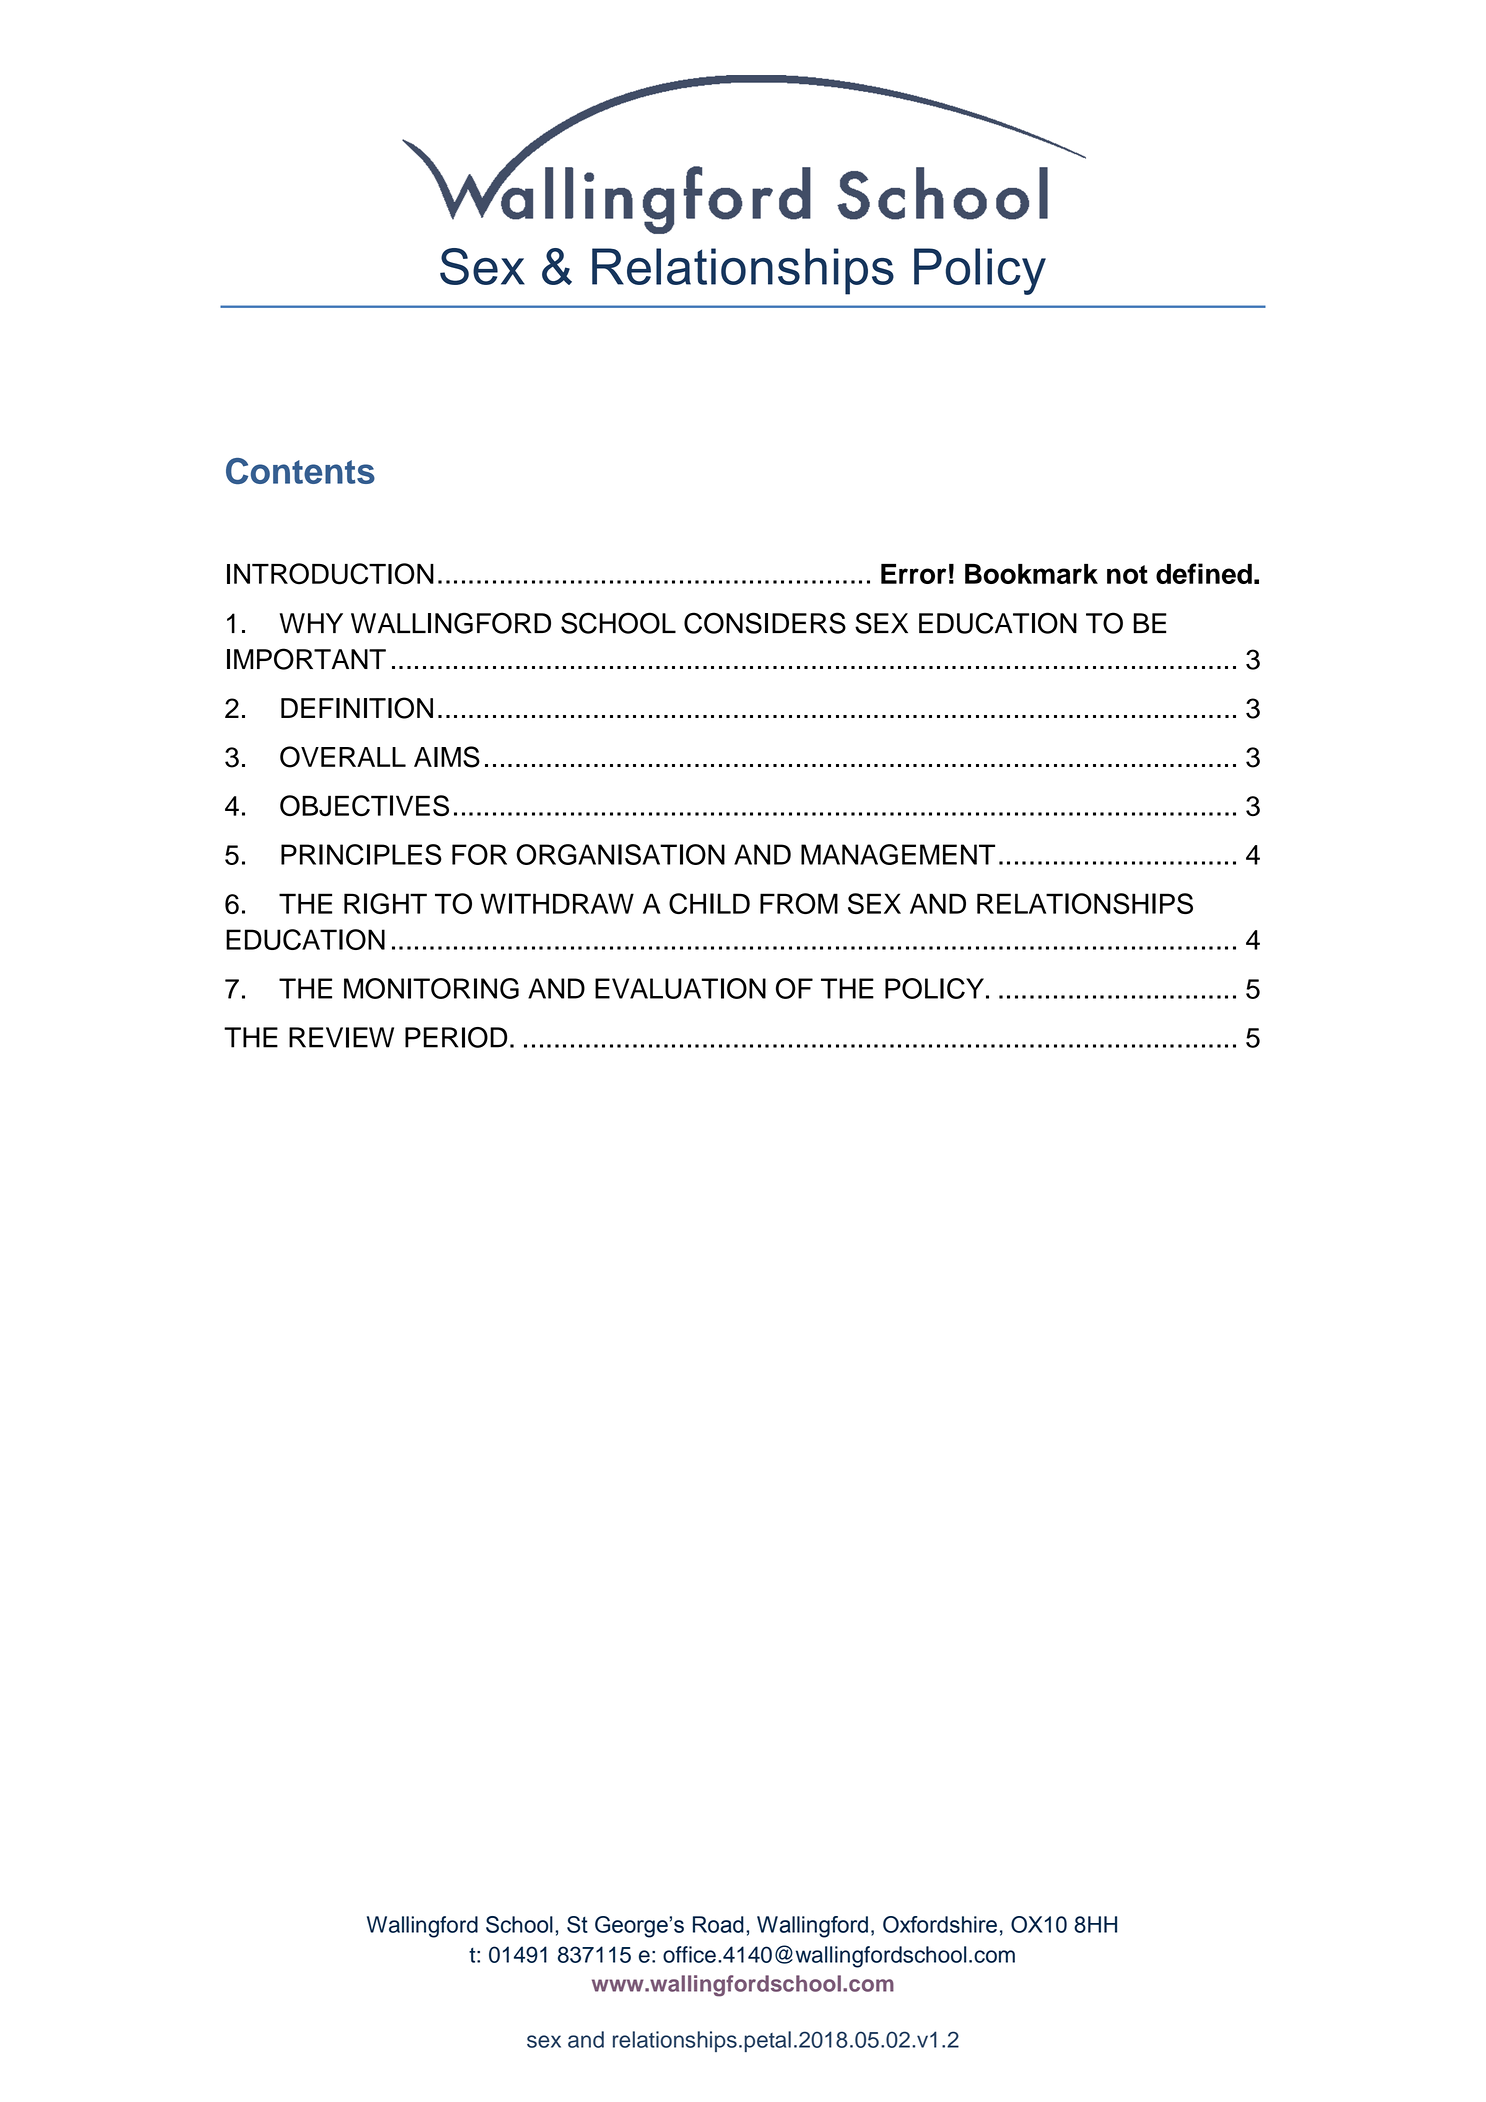 This screenshot has width=1486, height=2102. Describe the element at coordinates (940, 1924) in the screenshot. I see `Oxfordshire` at that location.
